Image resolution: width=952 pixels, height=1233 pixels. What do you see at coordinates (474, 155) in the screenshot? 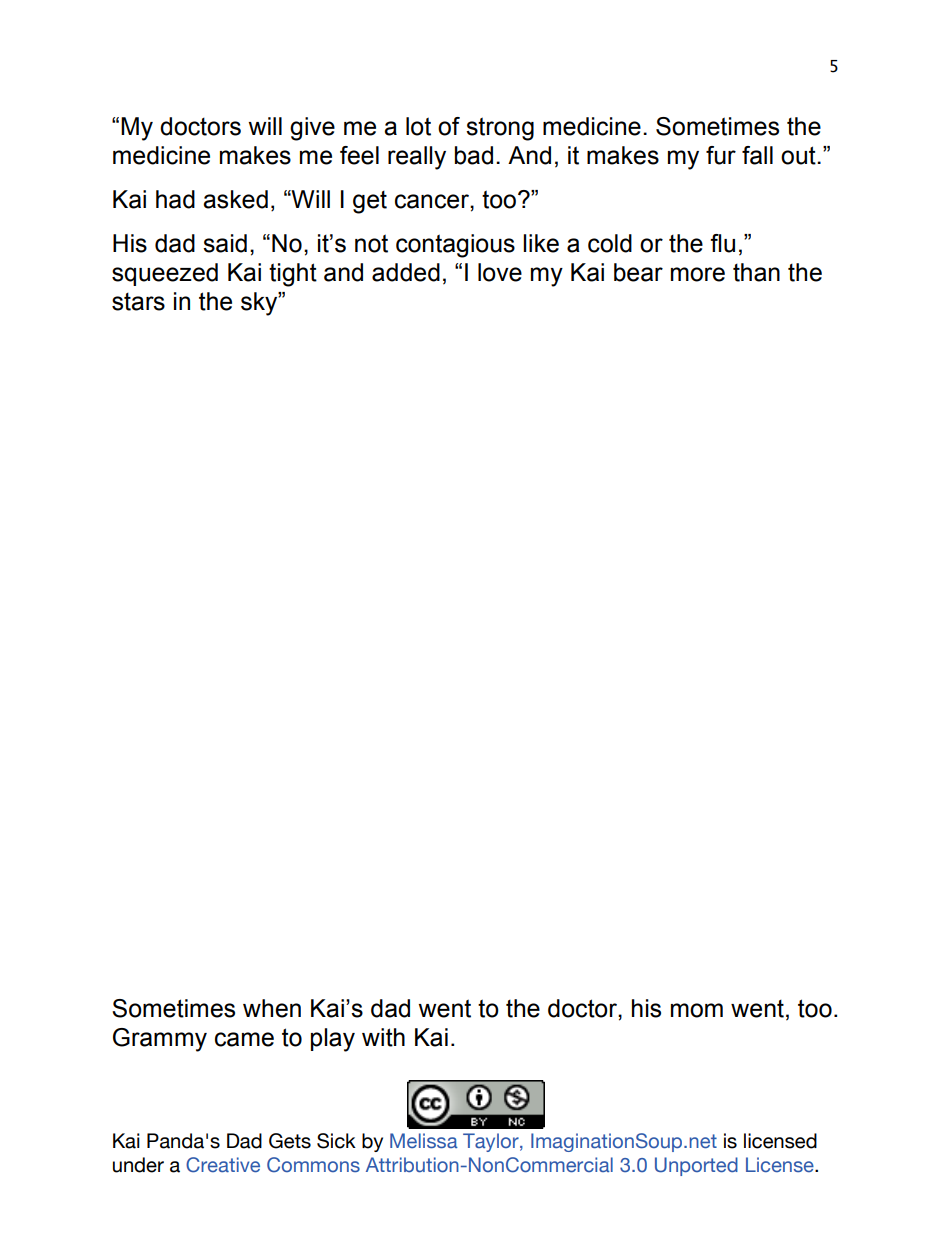
I see `bad` at bounding box center [474, 155].
